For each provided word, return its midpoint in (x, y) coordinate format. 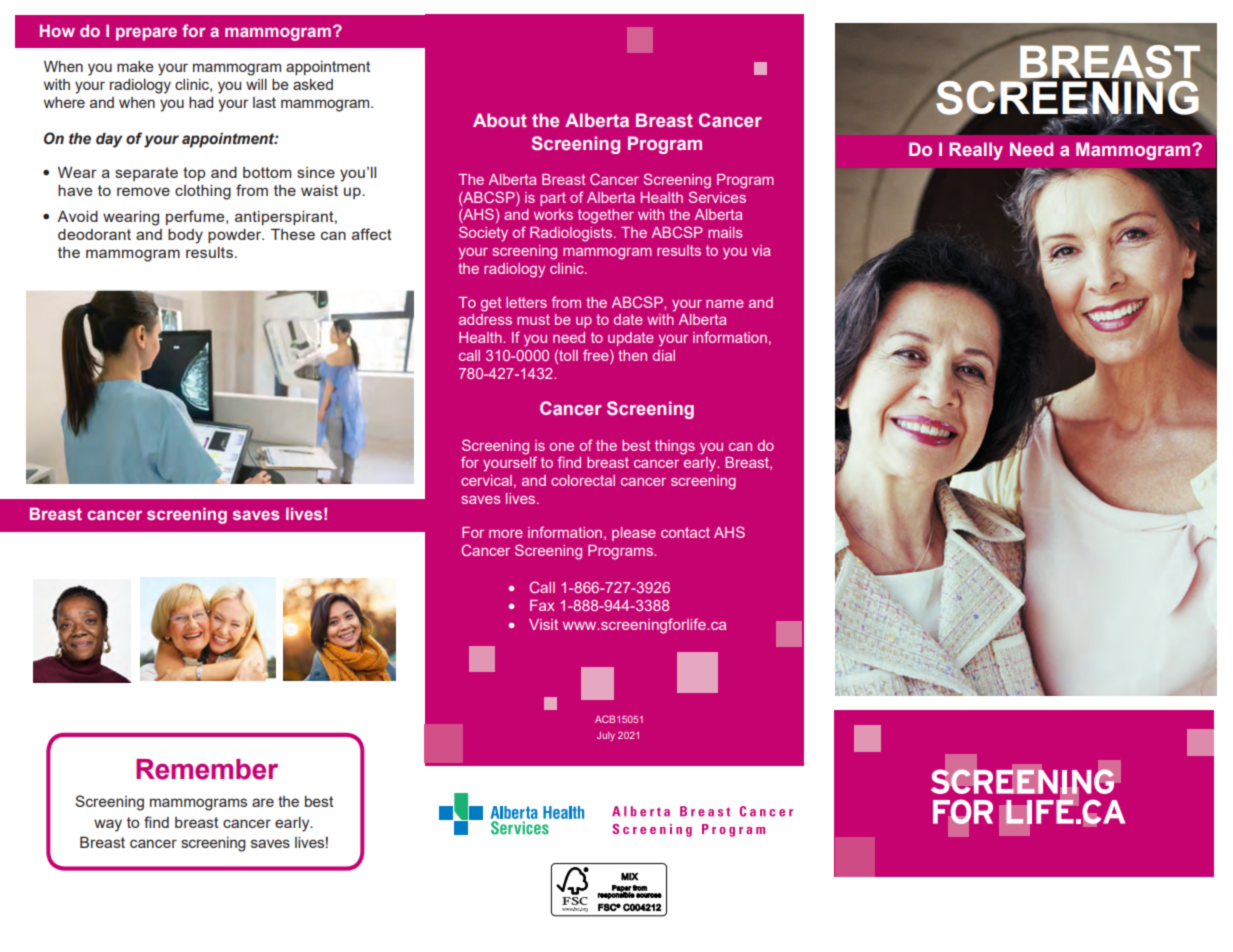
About (500, 120)
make (135, 66)
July (606, 736)
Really (976, 151)
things (675, 447)
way (108, 825)
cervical (486, 480)
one (562, 447)
